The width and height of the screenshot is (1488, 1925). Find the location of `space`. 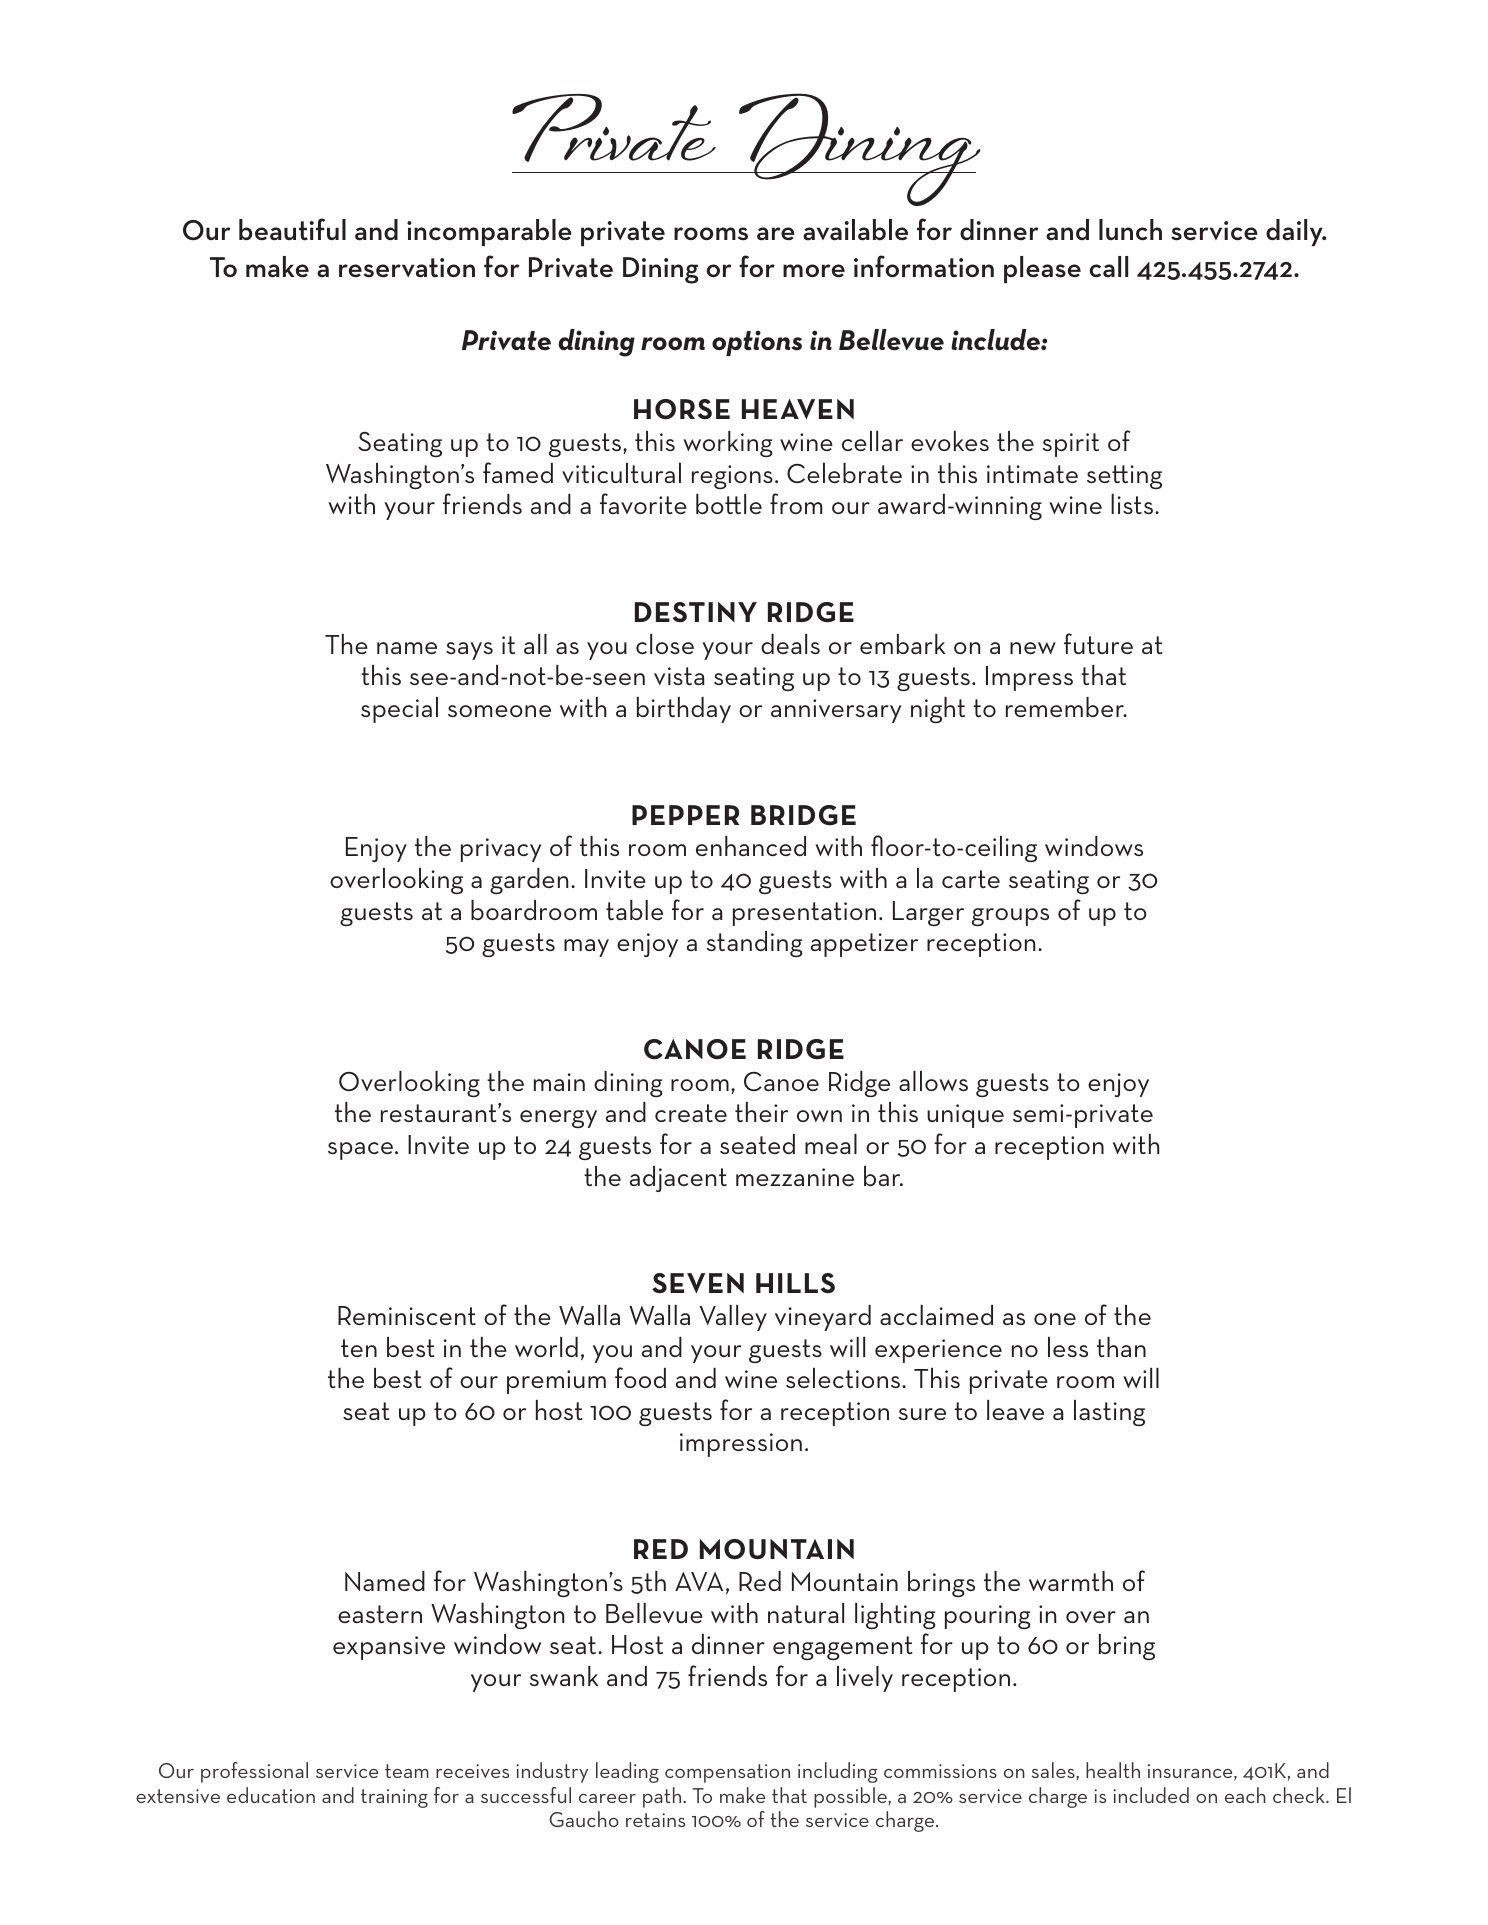

space is located at coordinates (362, 1151).
